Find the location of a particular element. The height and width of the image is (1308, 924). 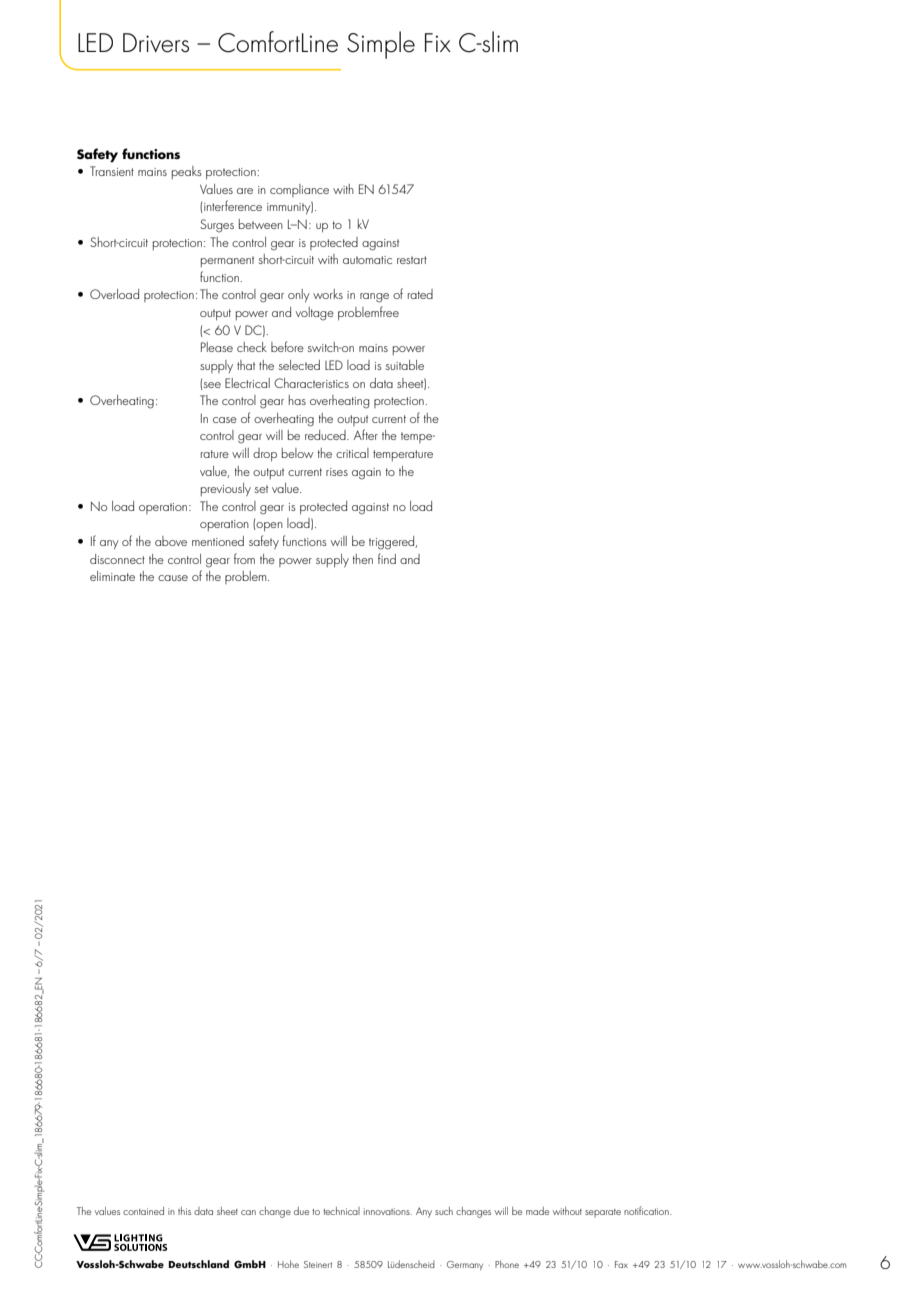

cause is located at coordinates (173, 578).
